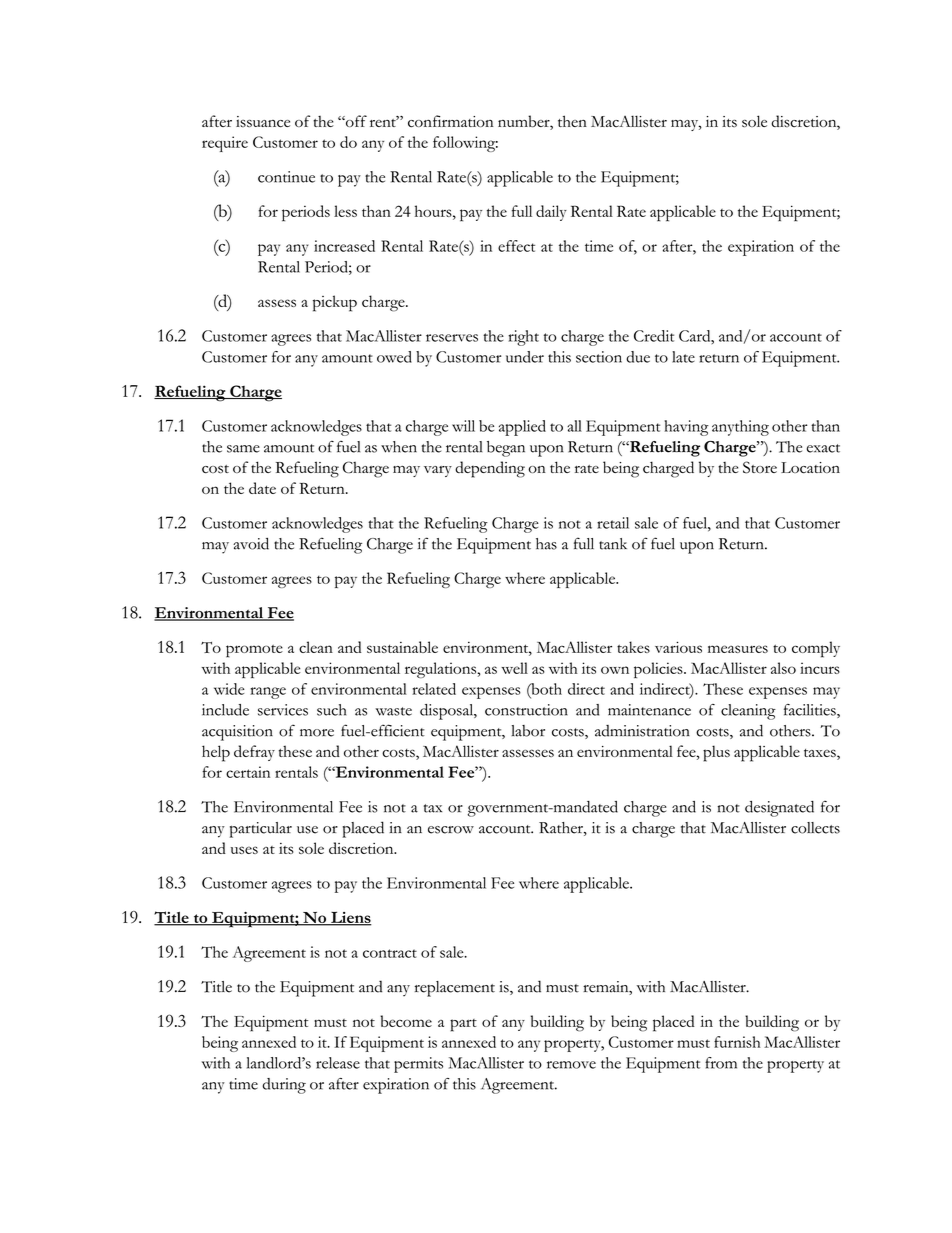 The image size is (952, 1233). What do you see at coordinates (244, 850) in the page?
I see `uses` at bounding box center [244, 850].
